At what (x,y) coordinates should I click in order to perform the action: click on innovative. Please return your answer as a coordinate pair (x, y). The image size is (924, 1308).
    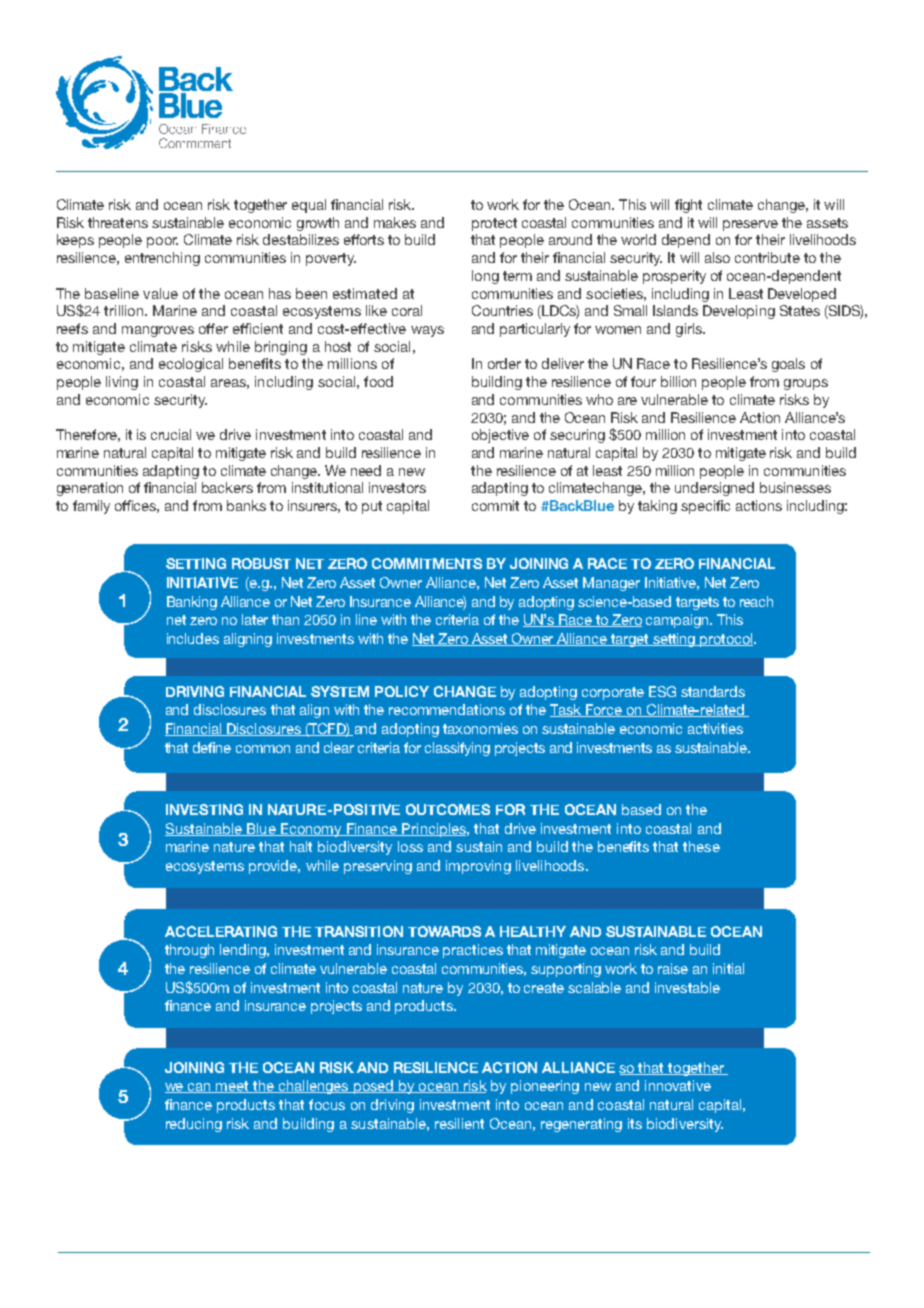
    Looking at the image, I should click on (678, 1085).
